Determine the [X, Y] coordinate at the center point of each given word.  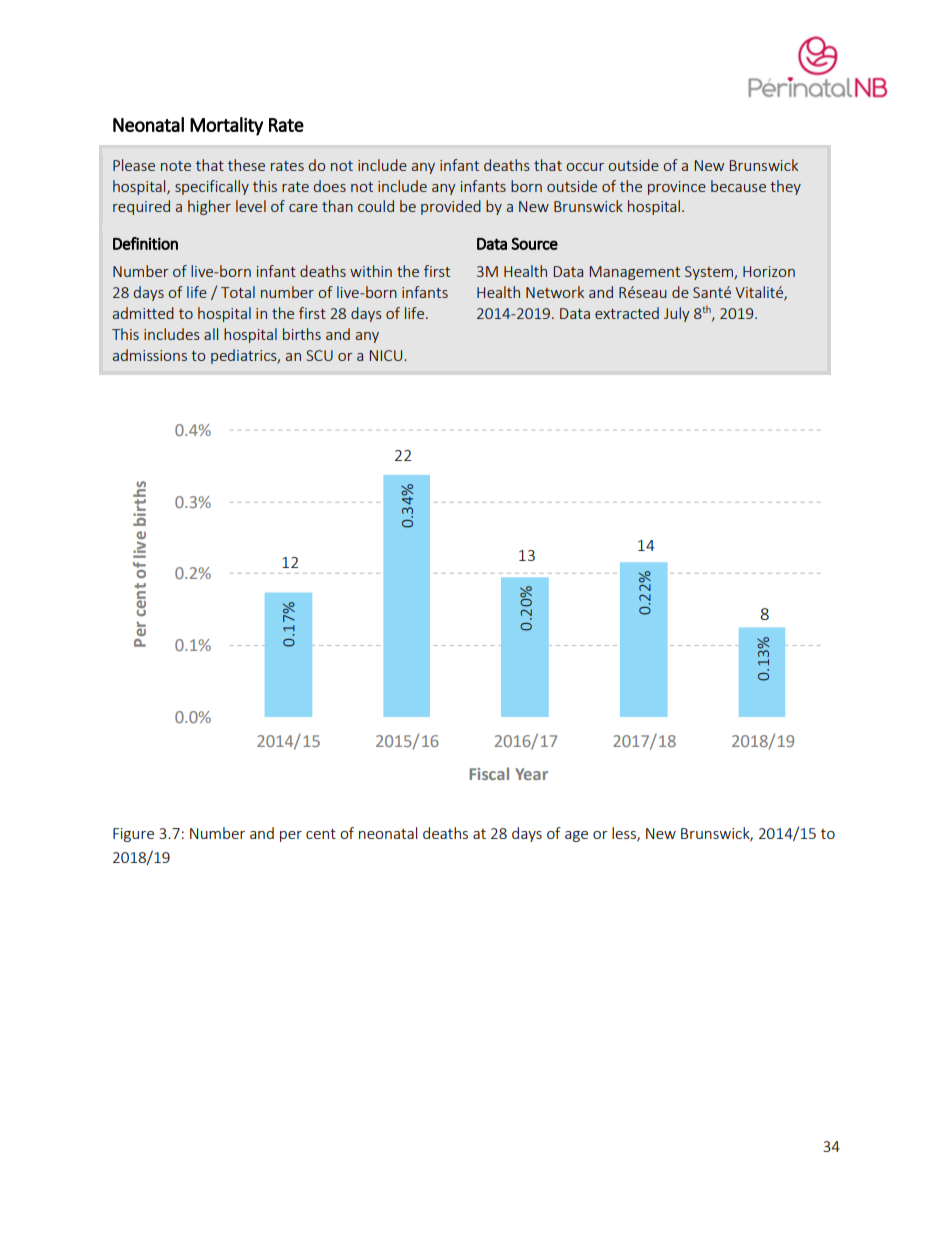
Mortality [226, 126]
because [738, 186]
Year [531, 774]
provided [451, 207]
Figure [133, 835]
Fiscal [489, 773]
